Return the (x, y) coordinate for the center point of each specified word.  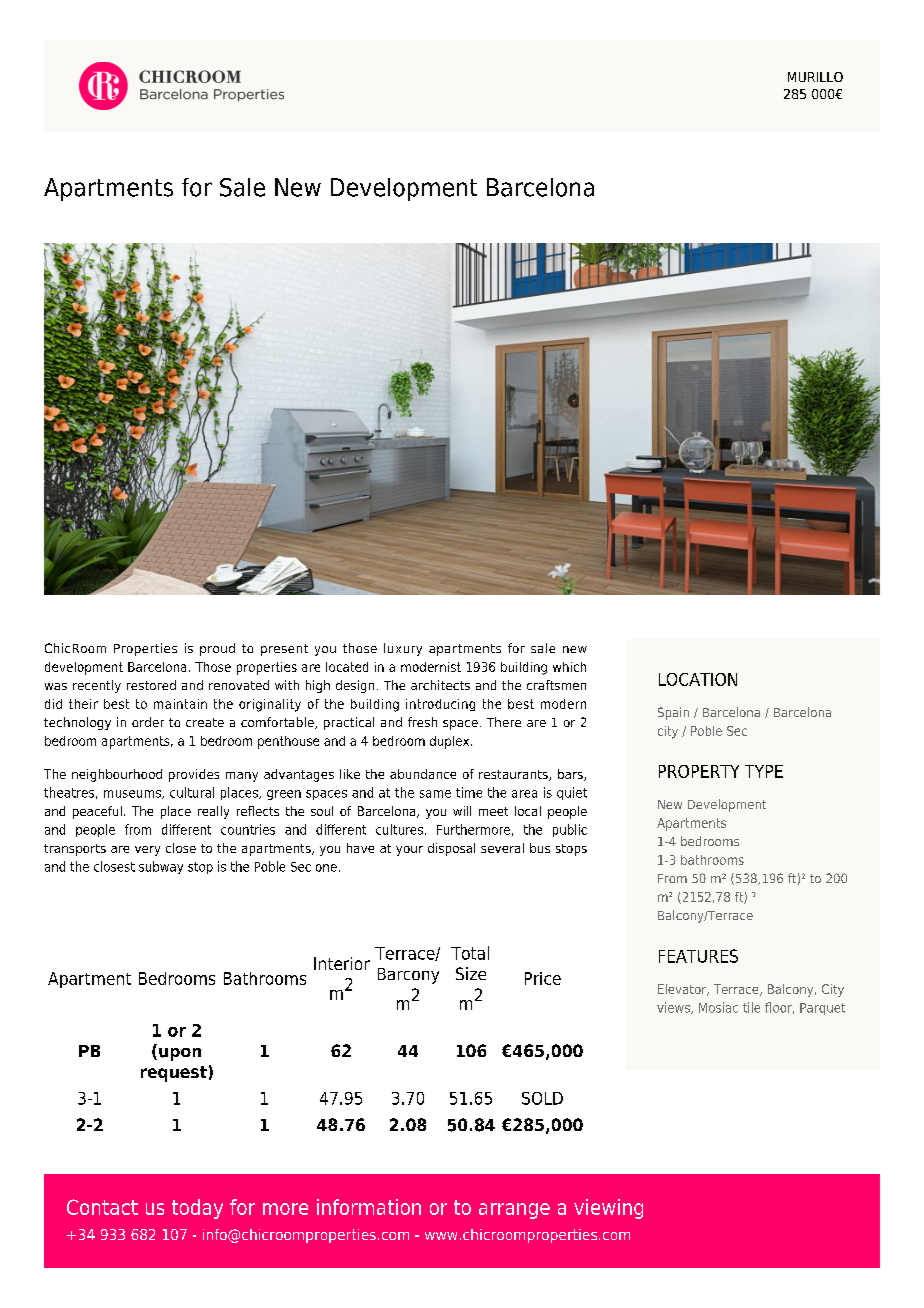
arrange (514, 1211)
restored (151, 685)
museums (133, 794)
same (435, 794)
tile (751, 1007)
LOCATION (698, 679)
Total (470, 953)
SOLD (542, 1098)
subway (161, 867)
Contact (102, 1207)
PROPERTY (699, 771)
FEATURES (698, 956)
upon (180, 1054)
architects (440, 685)
